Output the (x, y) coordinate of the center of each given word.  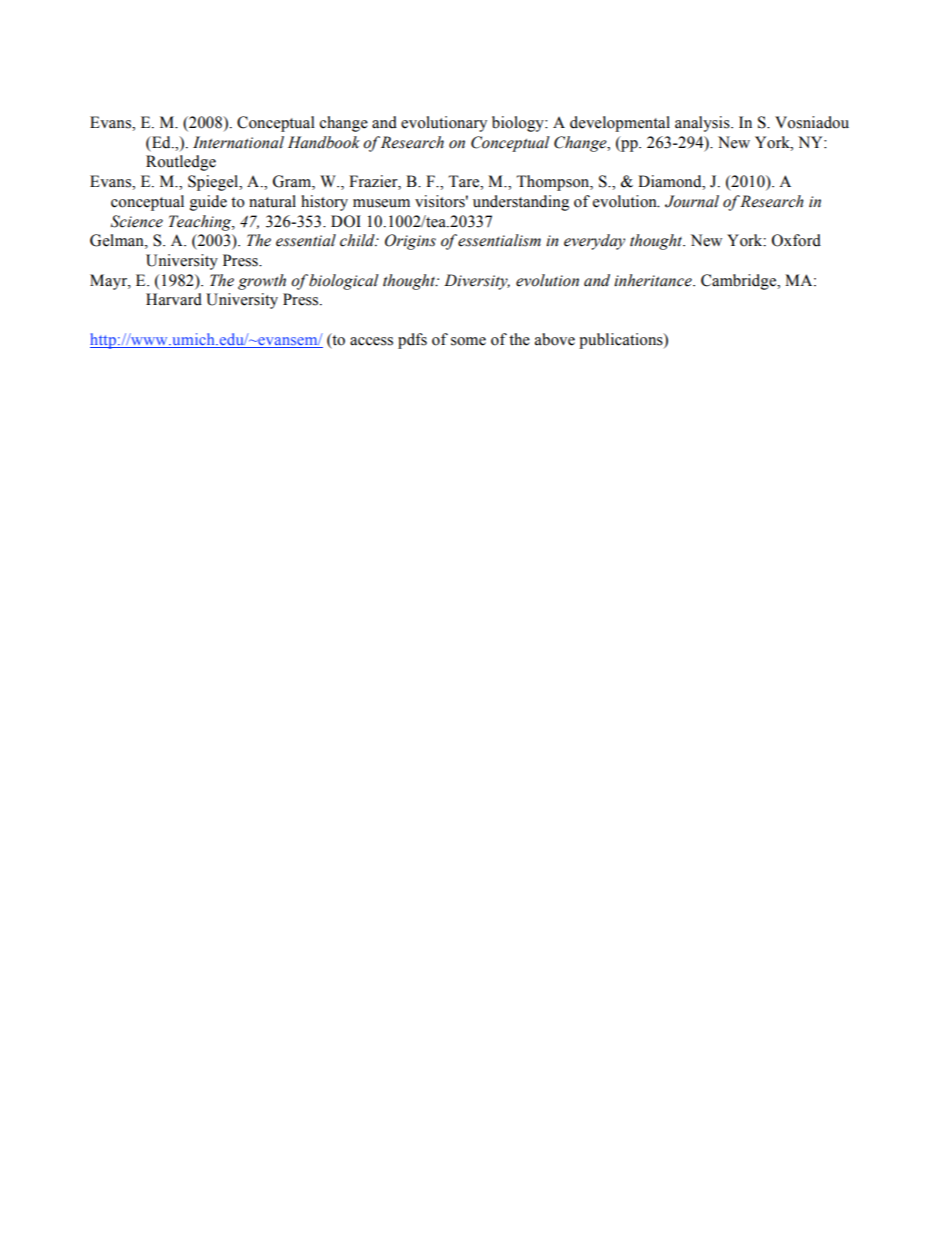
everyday (594, 242)
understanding (521, 203)
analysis (703, 124)
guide (208, 203)
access (371, 341)
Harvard (174, 299)
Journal (692, 201)
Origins (410, 242)
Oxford (796, 240)
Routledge (181, 163)
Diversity (477, 282)
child (358, 240)
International (238, 142)
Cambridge (740, 282)
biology (519, 124)
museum (381, 203)
